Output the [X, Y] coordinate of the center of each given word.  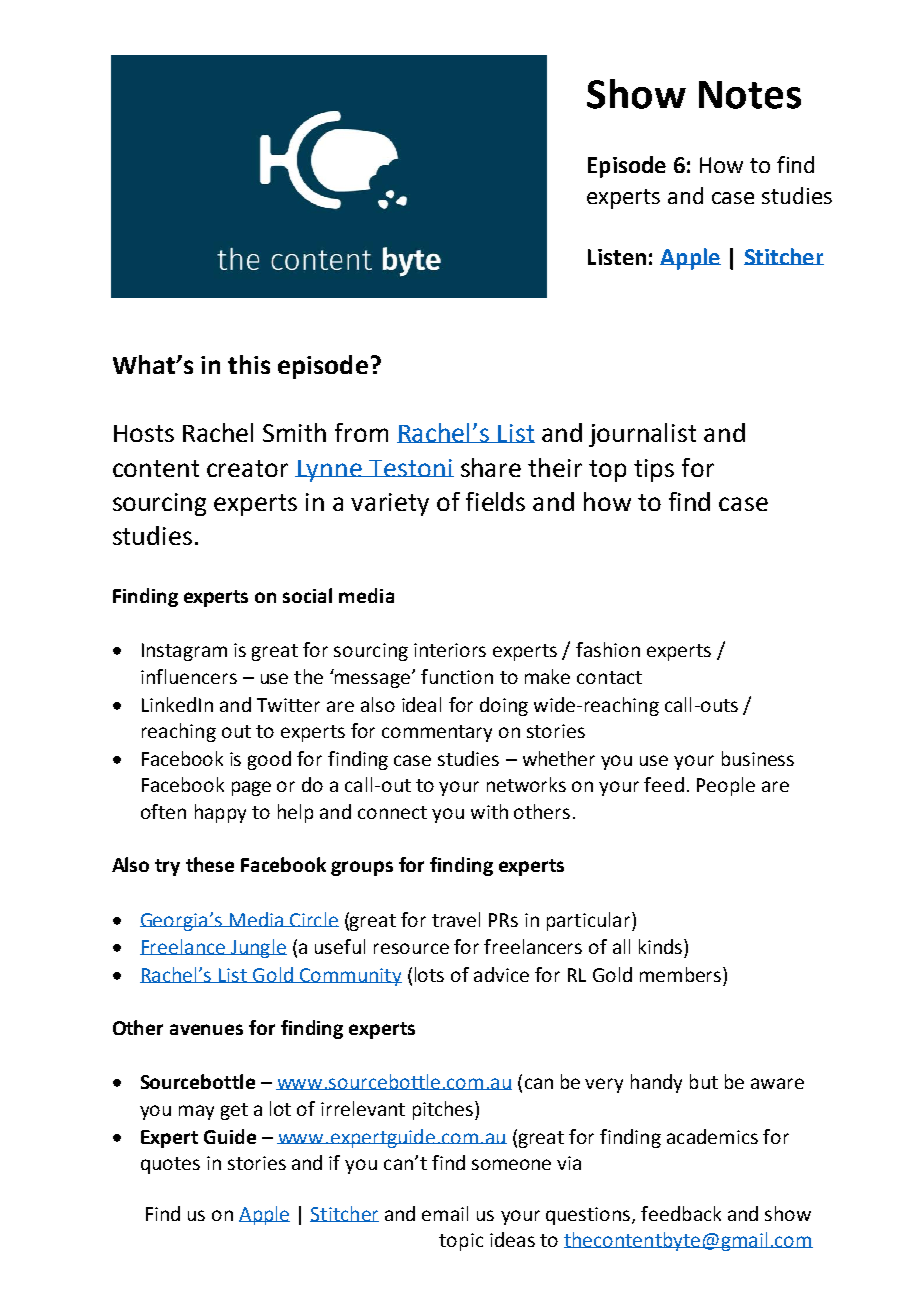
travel [456, 919]
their [555, 467]
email [445, 1213]
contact [609, 677]
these [210, 864]
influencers [189, 676]
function [457, 676]
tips [654, 470]
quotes [170, 1165]
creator [247, 468]
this [249, 364]
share [491, 467]
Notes [750, 95]
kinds [662, 946]
